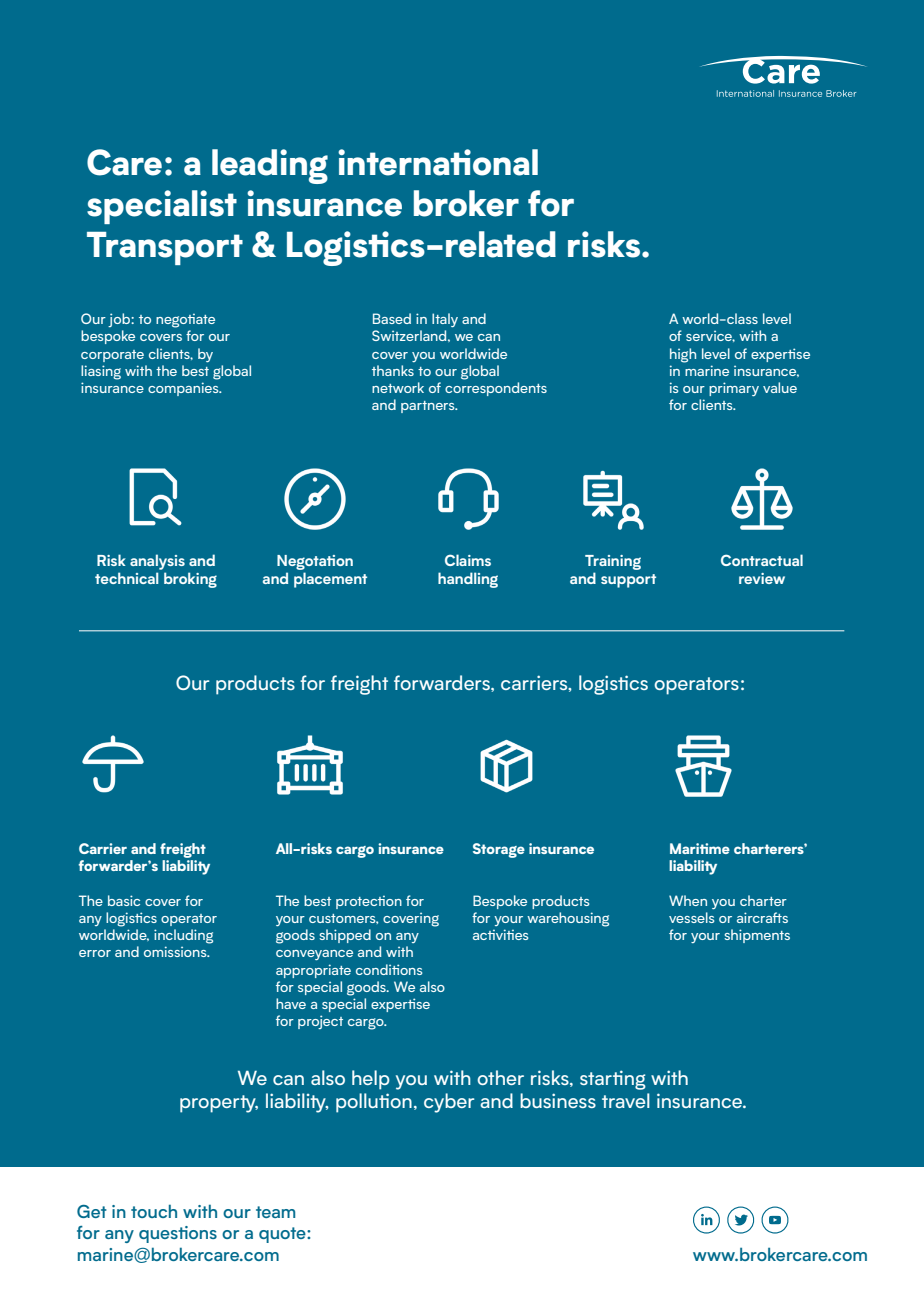  I want to click on service, so click(710, 336).
